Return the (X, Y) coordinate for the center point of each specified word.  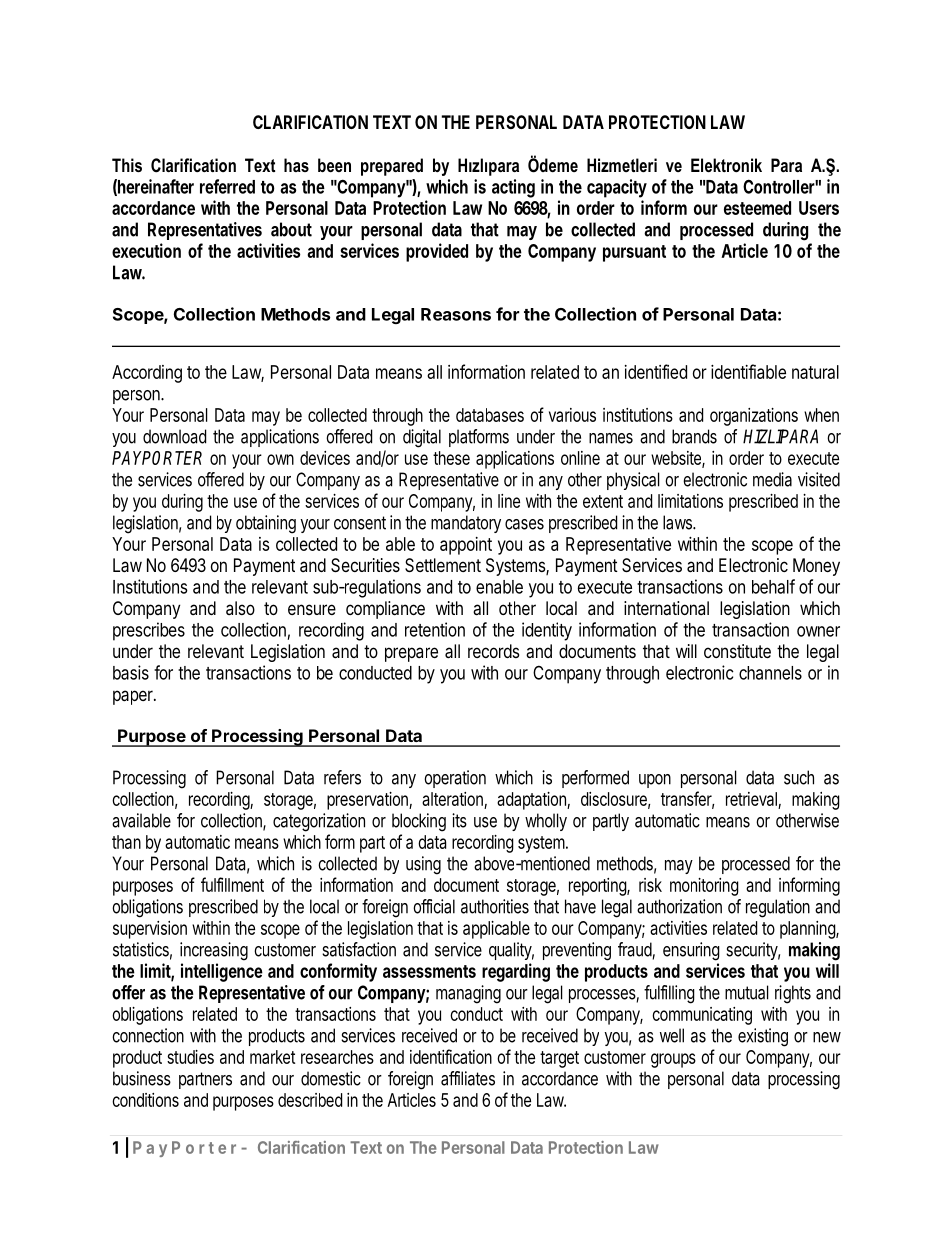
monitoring (704, 887)
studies (190, 1057)
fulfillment (232, 884)
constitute (737, 651)
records (493, 651)
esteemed (757, 208)
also (240, 608)
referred (227, 186)
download (174, 436)
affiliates (468, 1078)
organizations (754, 417)
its (459, 820)
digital (422, 438)
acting (513, 188)
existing (763, 1037)
